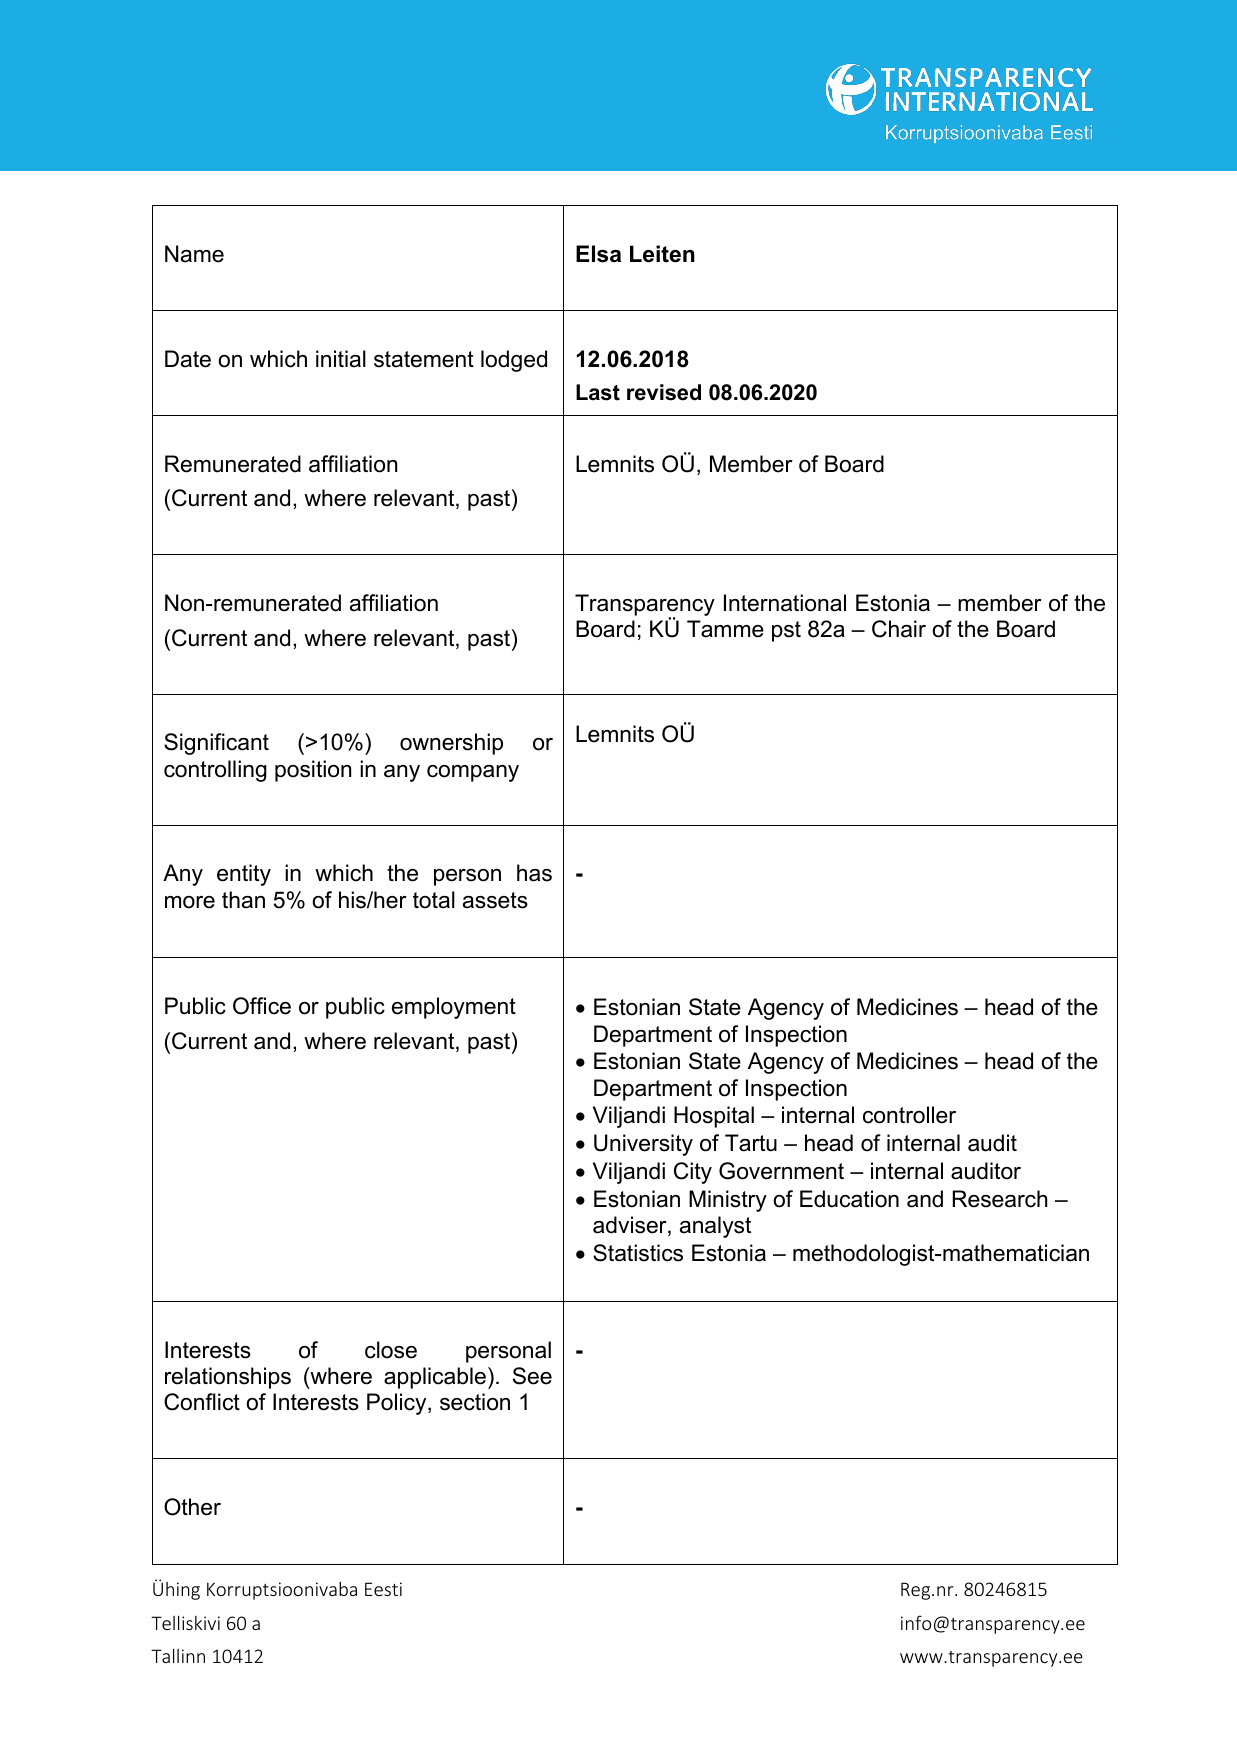  I want to click on revised, so click(664, 392).
